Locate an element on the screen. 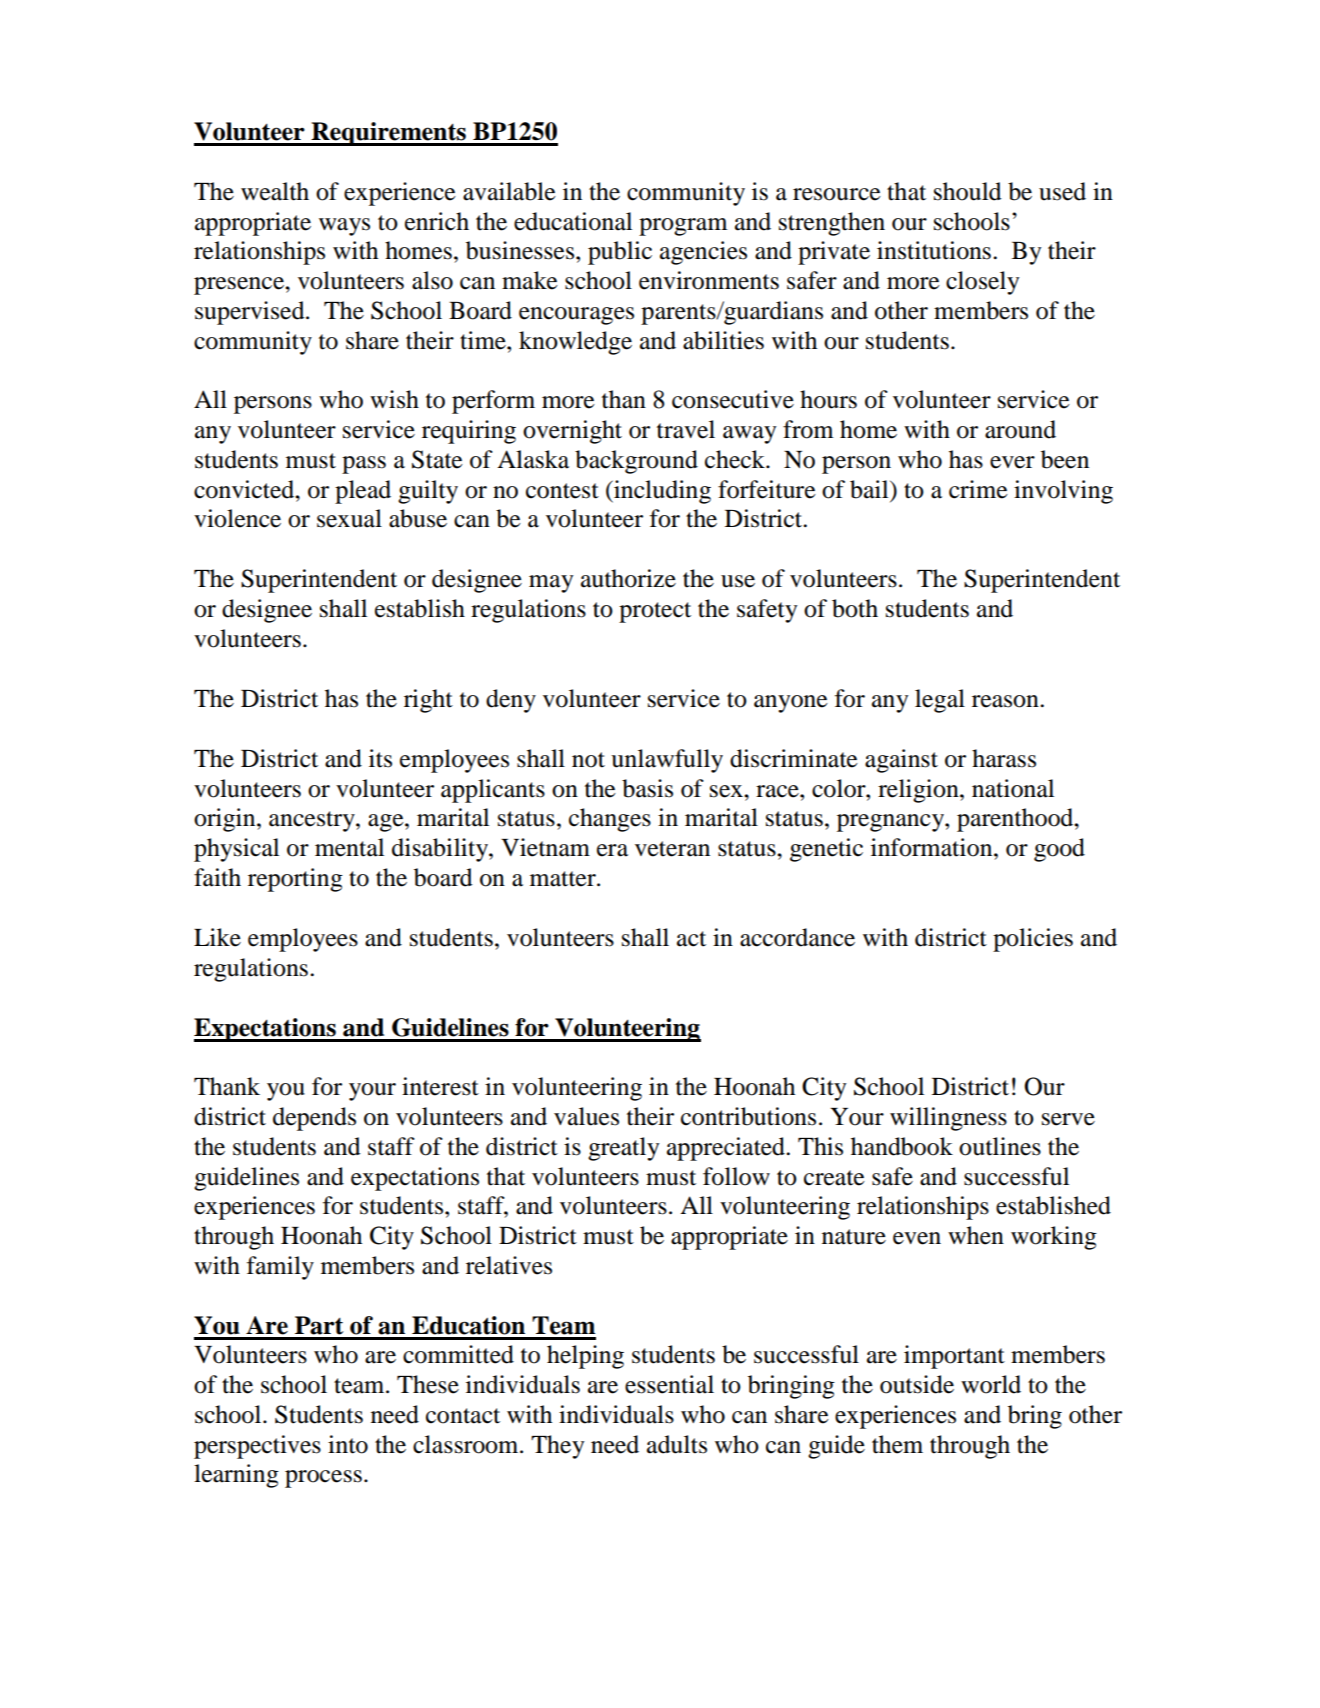 Image resolution: width=1320 pixels, height=1708 pixels. depends is located at coordinates (314, 1119).
